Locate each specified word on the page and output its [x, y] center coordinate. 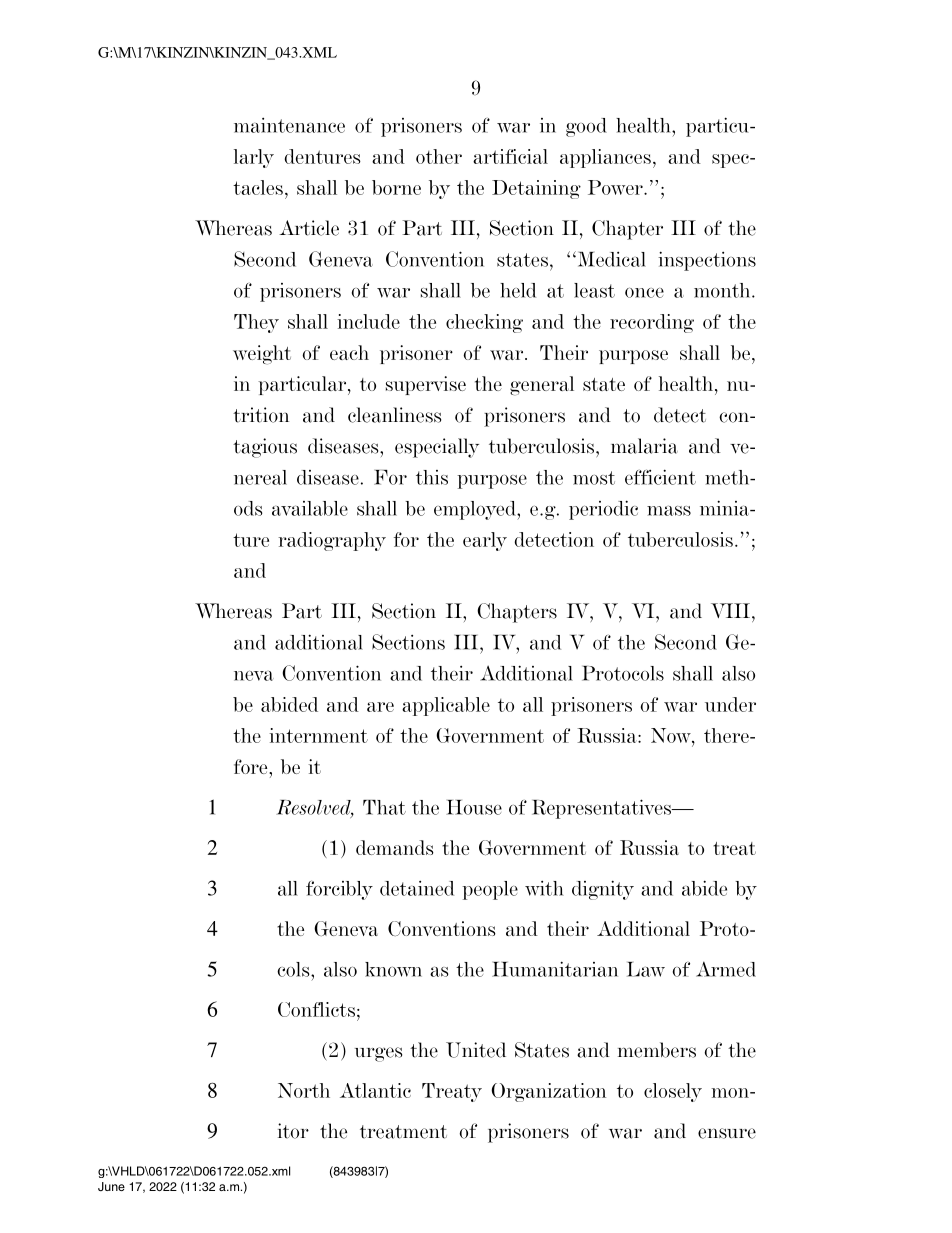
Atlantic [375, 1090]
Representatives [603, 809]
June [111, 1186]
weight [262, 355]
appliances [605, 158]
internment [318, 735]
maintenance [289, 125]
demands [395, 847]
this [432, 477]
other [439, 156]
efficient [660, 477]
